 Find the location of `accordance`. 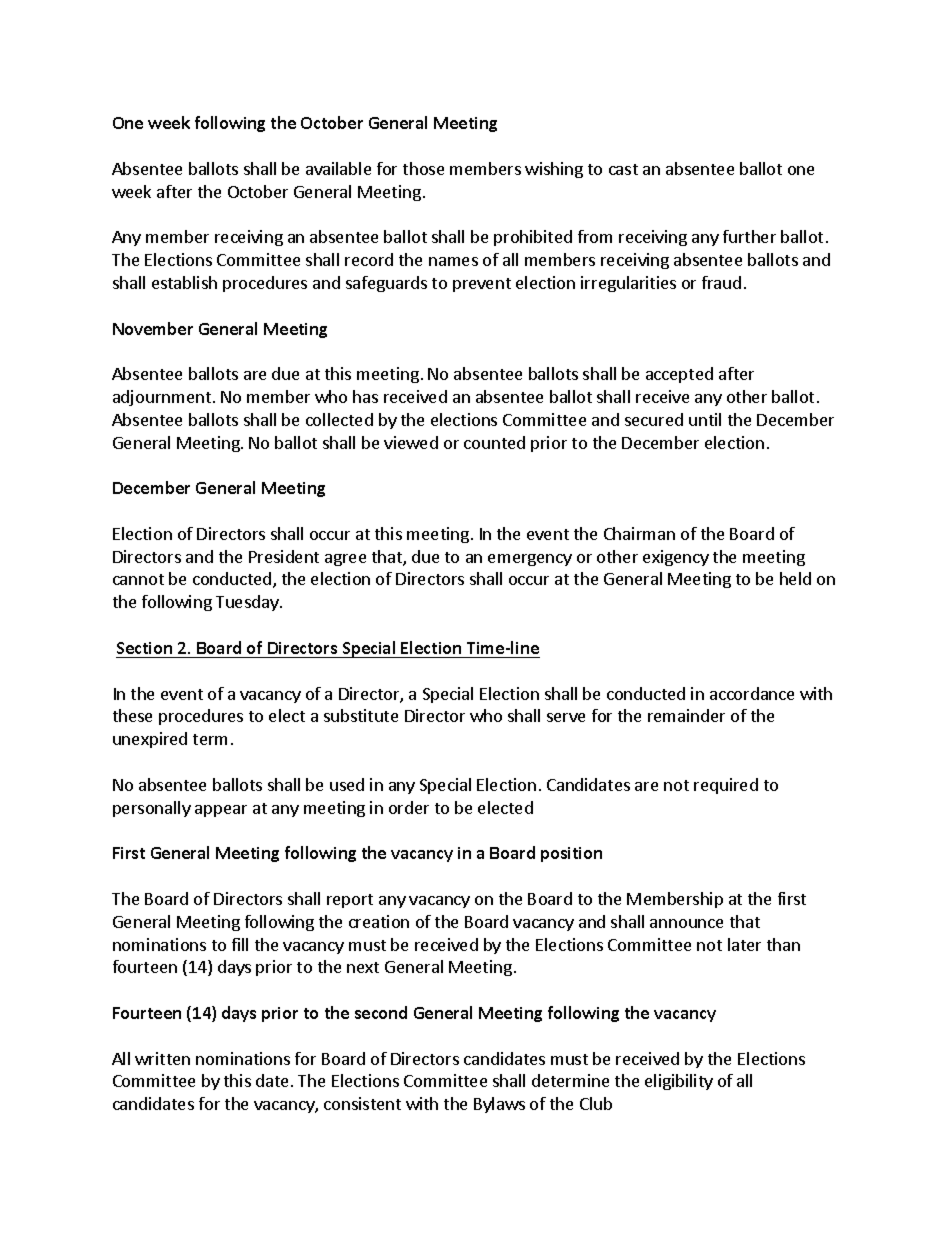

accordance is located at coordinates (752, 693).
